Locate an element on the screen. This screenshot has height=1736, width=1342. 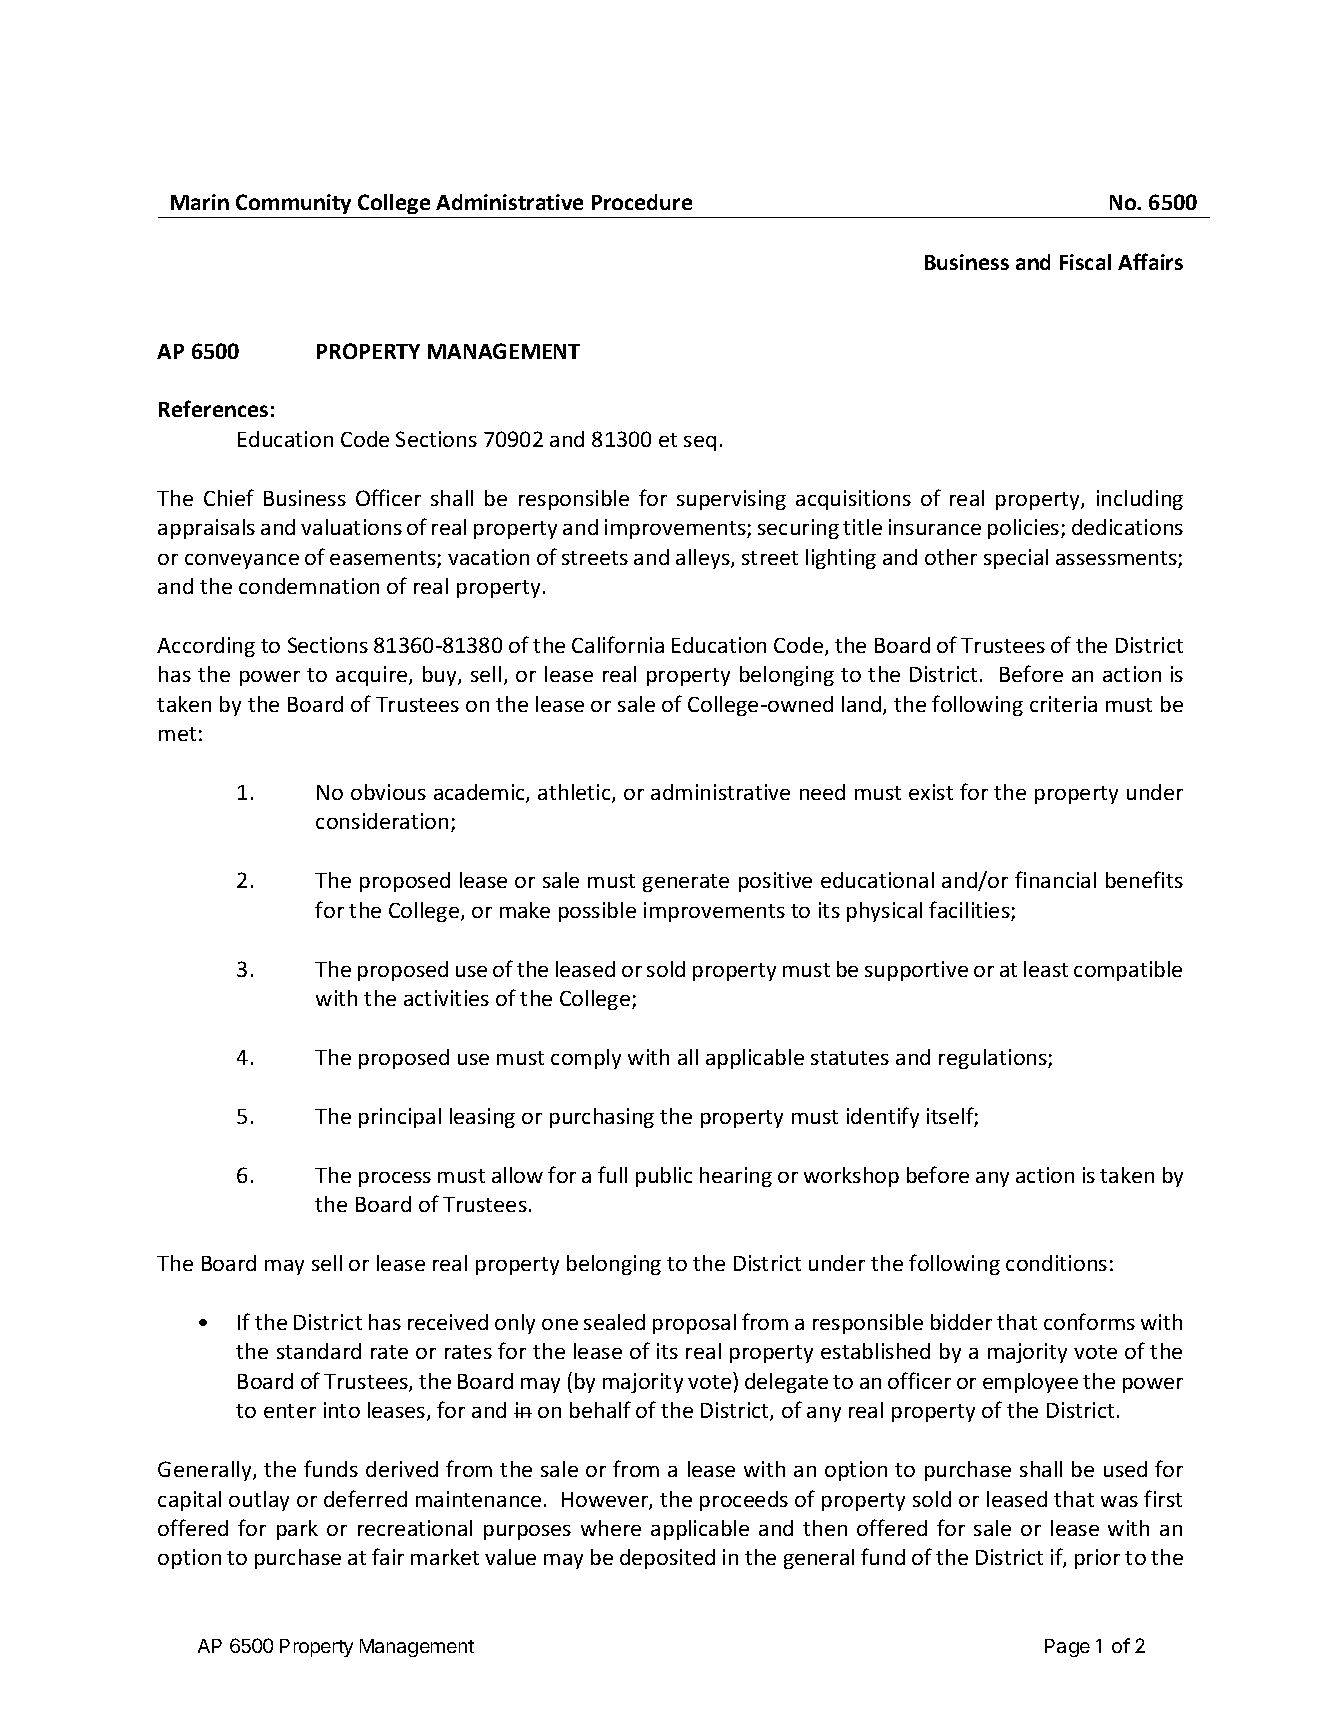
criteria is located at coordinates (1063, 704).
